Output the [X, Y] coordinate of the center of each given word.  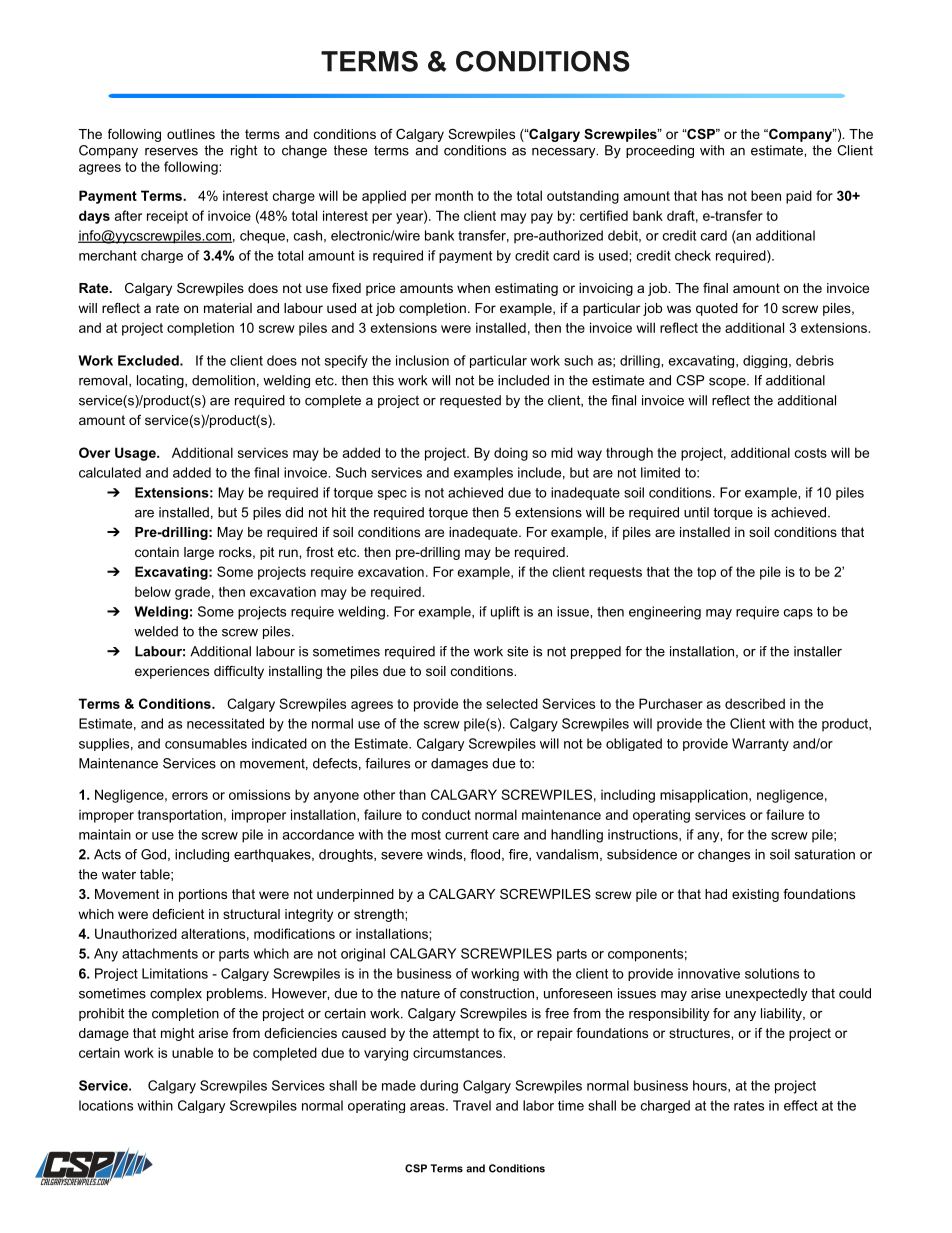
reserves [171, 152]
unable [192, 1052]
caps [798, 614]
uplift [505, 613]
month [454, 195]
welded [156, 631]
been [766, 195]
